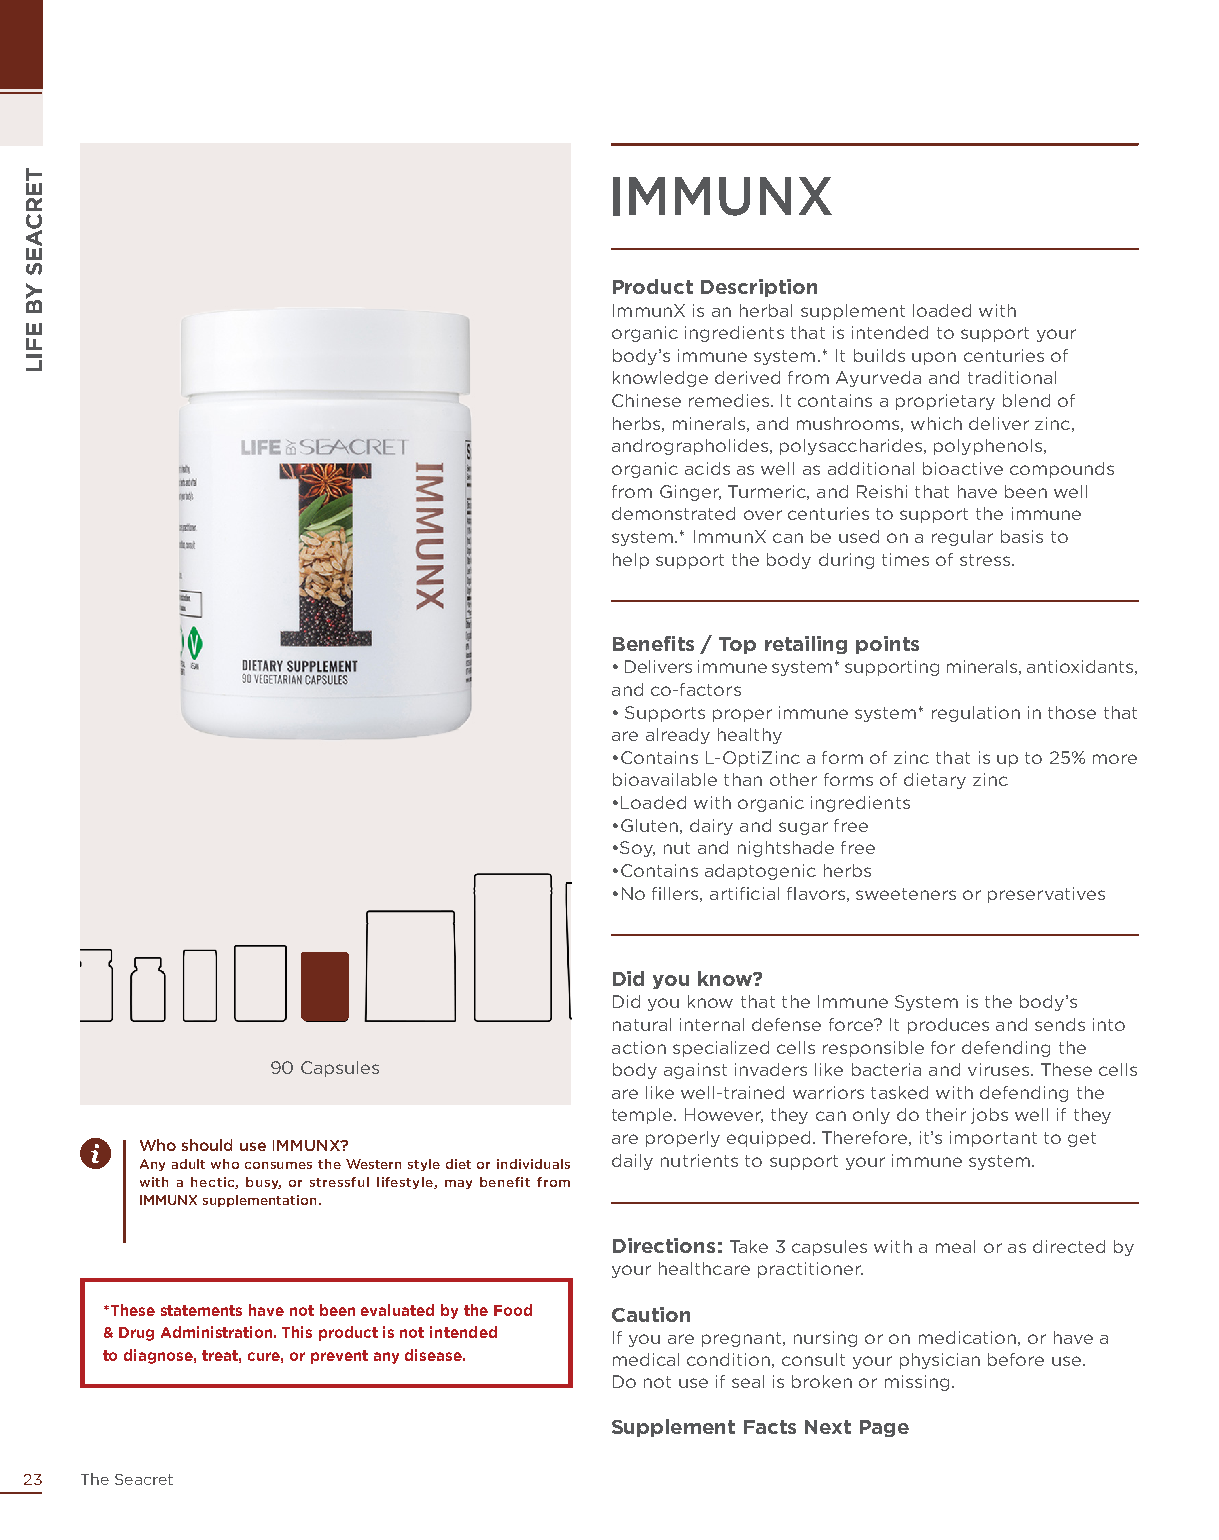 Image resolution: width=1219 pixels, height=1540 pixels. Describe the element at coordinates (766, 310) in the image. I see `herbal` at that location.
